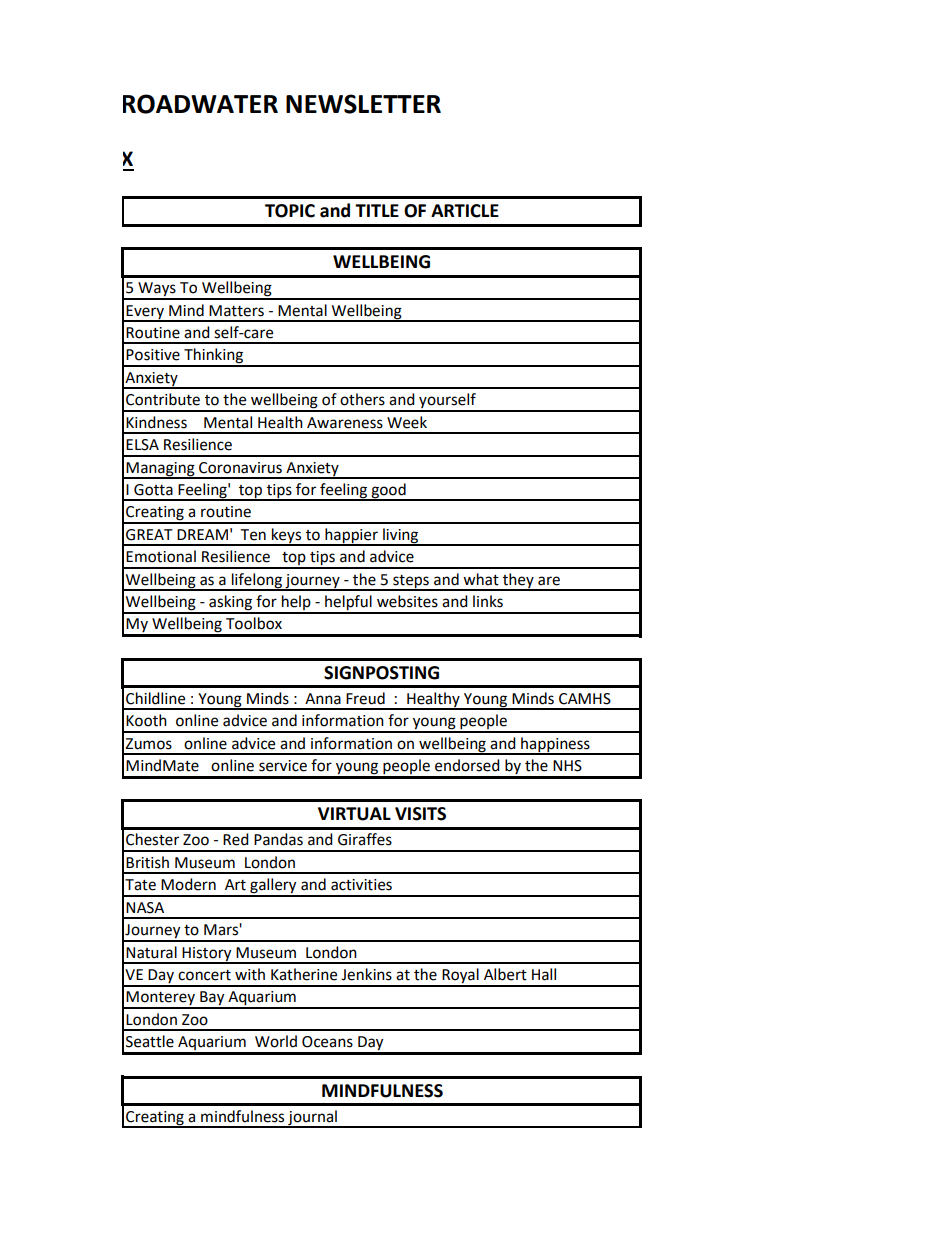 The width and height of the page is (952, 1233). Describe the element at coordinates (555, 745) in the page. I see `happiness` at that location.
